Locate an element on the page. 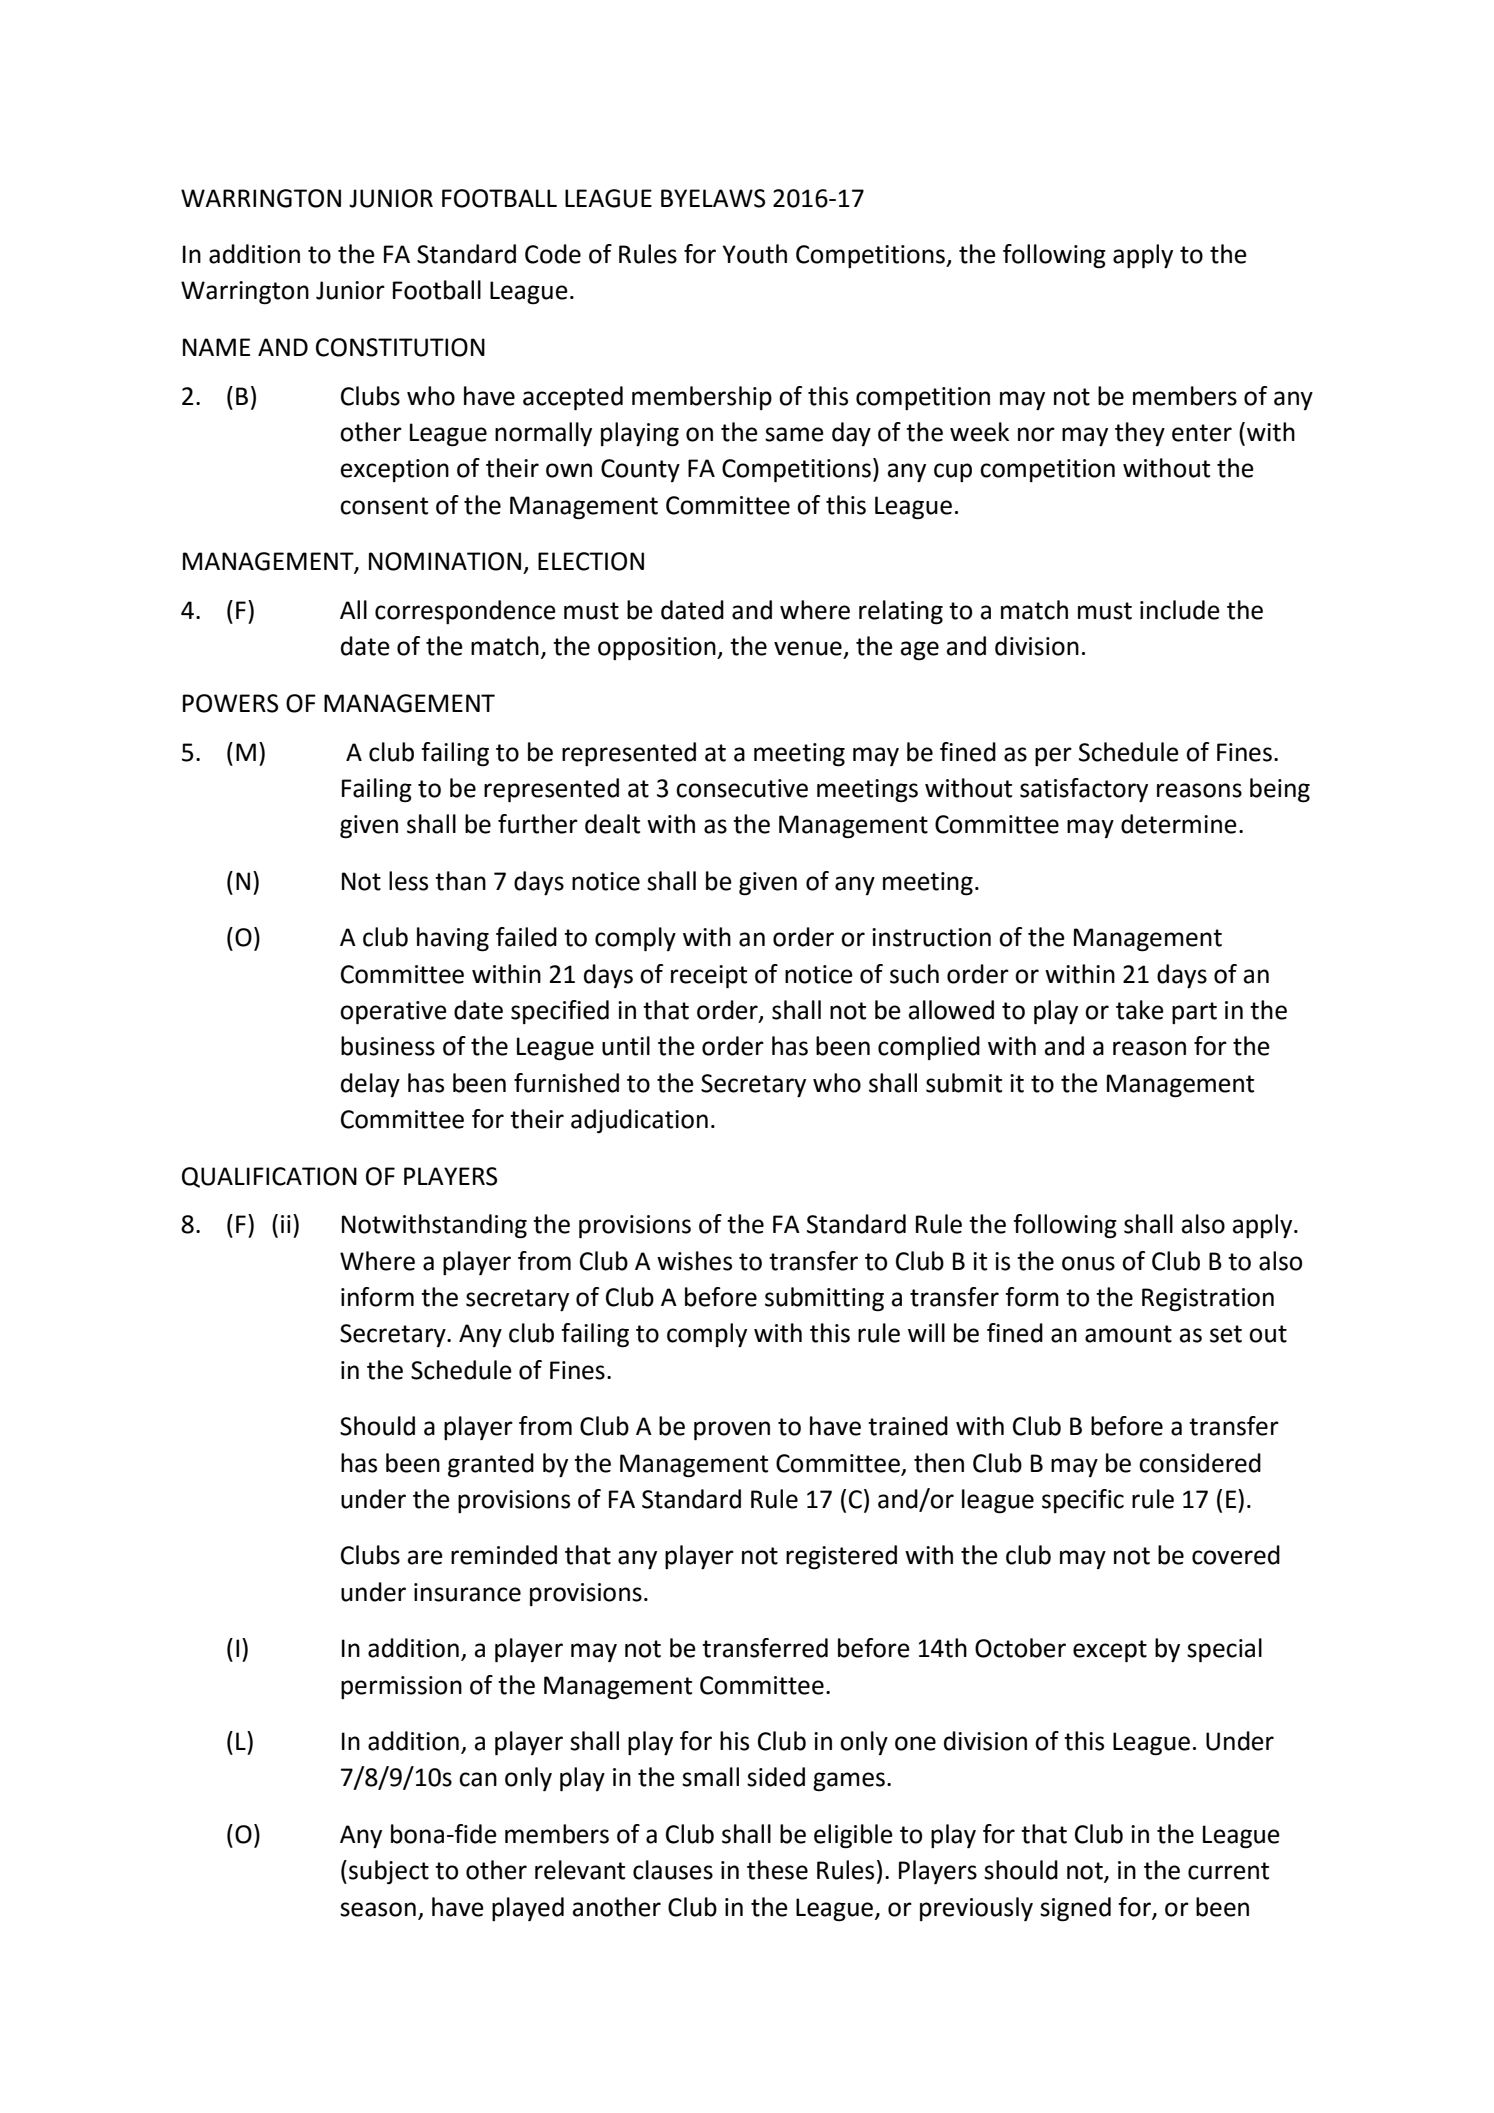  subject is located at coordinates (389, 1872).
